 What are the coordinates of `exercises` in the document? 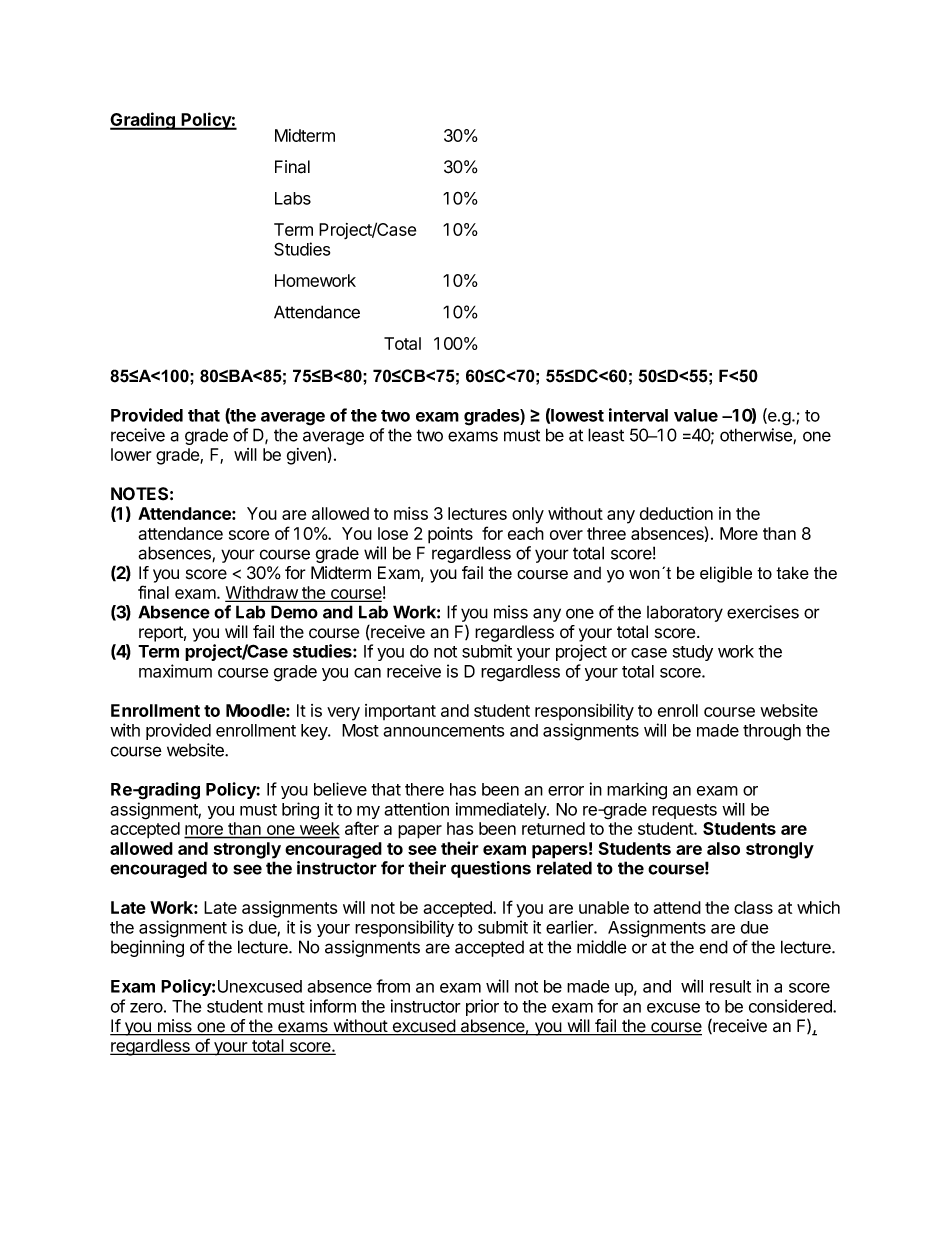 It's located at (763, 612).
